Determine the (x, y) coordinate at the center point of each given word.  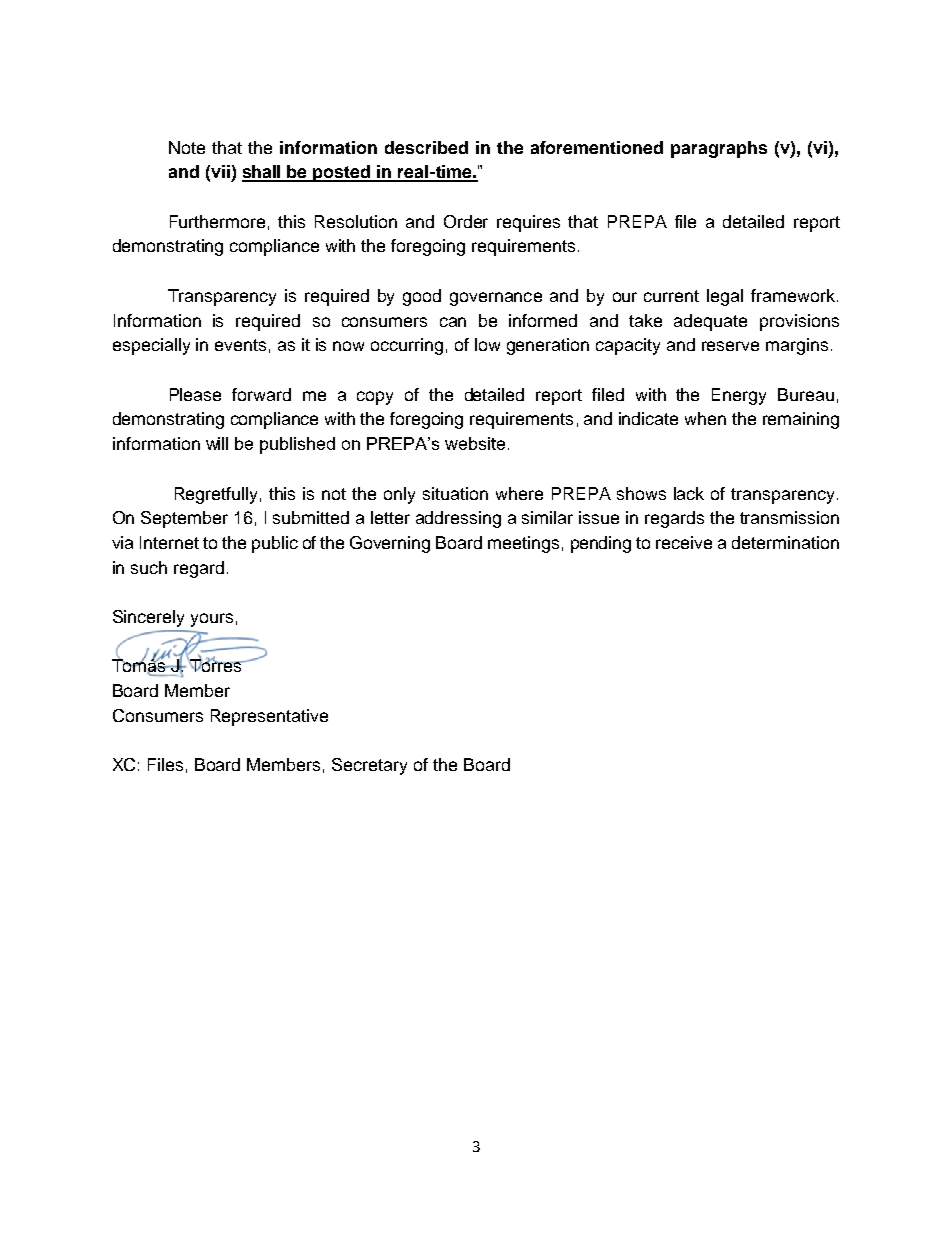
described (426, 147)
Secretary (369, 766)
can (453, 322)
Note (187, 147)
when (705, 418)
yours (212, 620)
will (217, 443)
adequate (710, 322)
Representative (269, 717)
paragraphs (719, 149)
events (240, 345)
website (475, 443)
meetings (523, 544)
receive (684, 542)
